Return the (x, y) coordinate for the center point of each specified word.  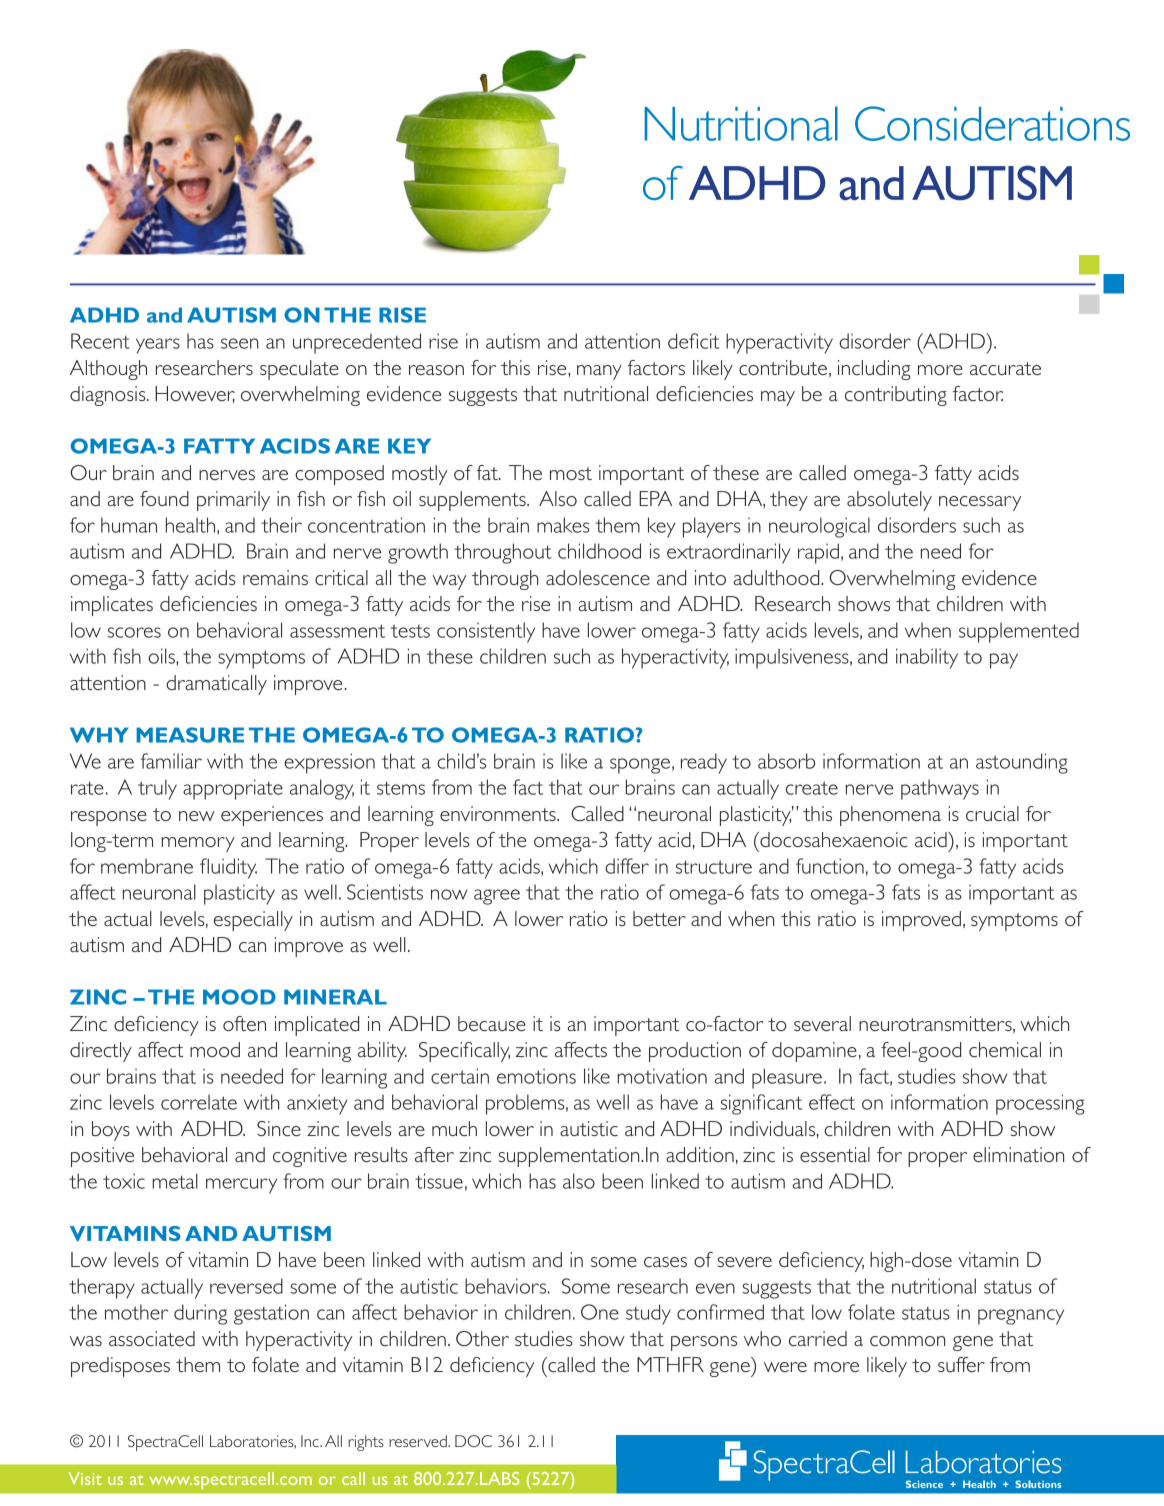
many (599, 372)
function (830, 866)
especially (253, 921)
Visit (85, 1478)
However (195, 394)
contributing (896, 396)
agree (497, 897)
